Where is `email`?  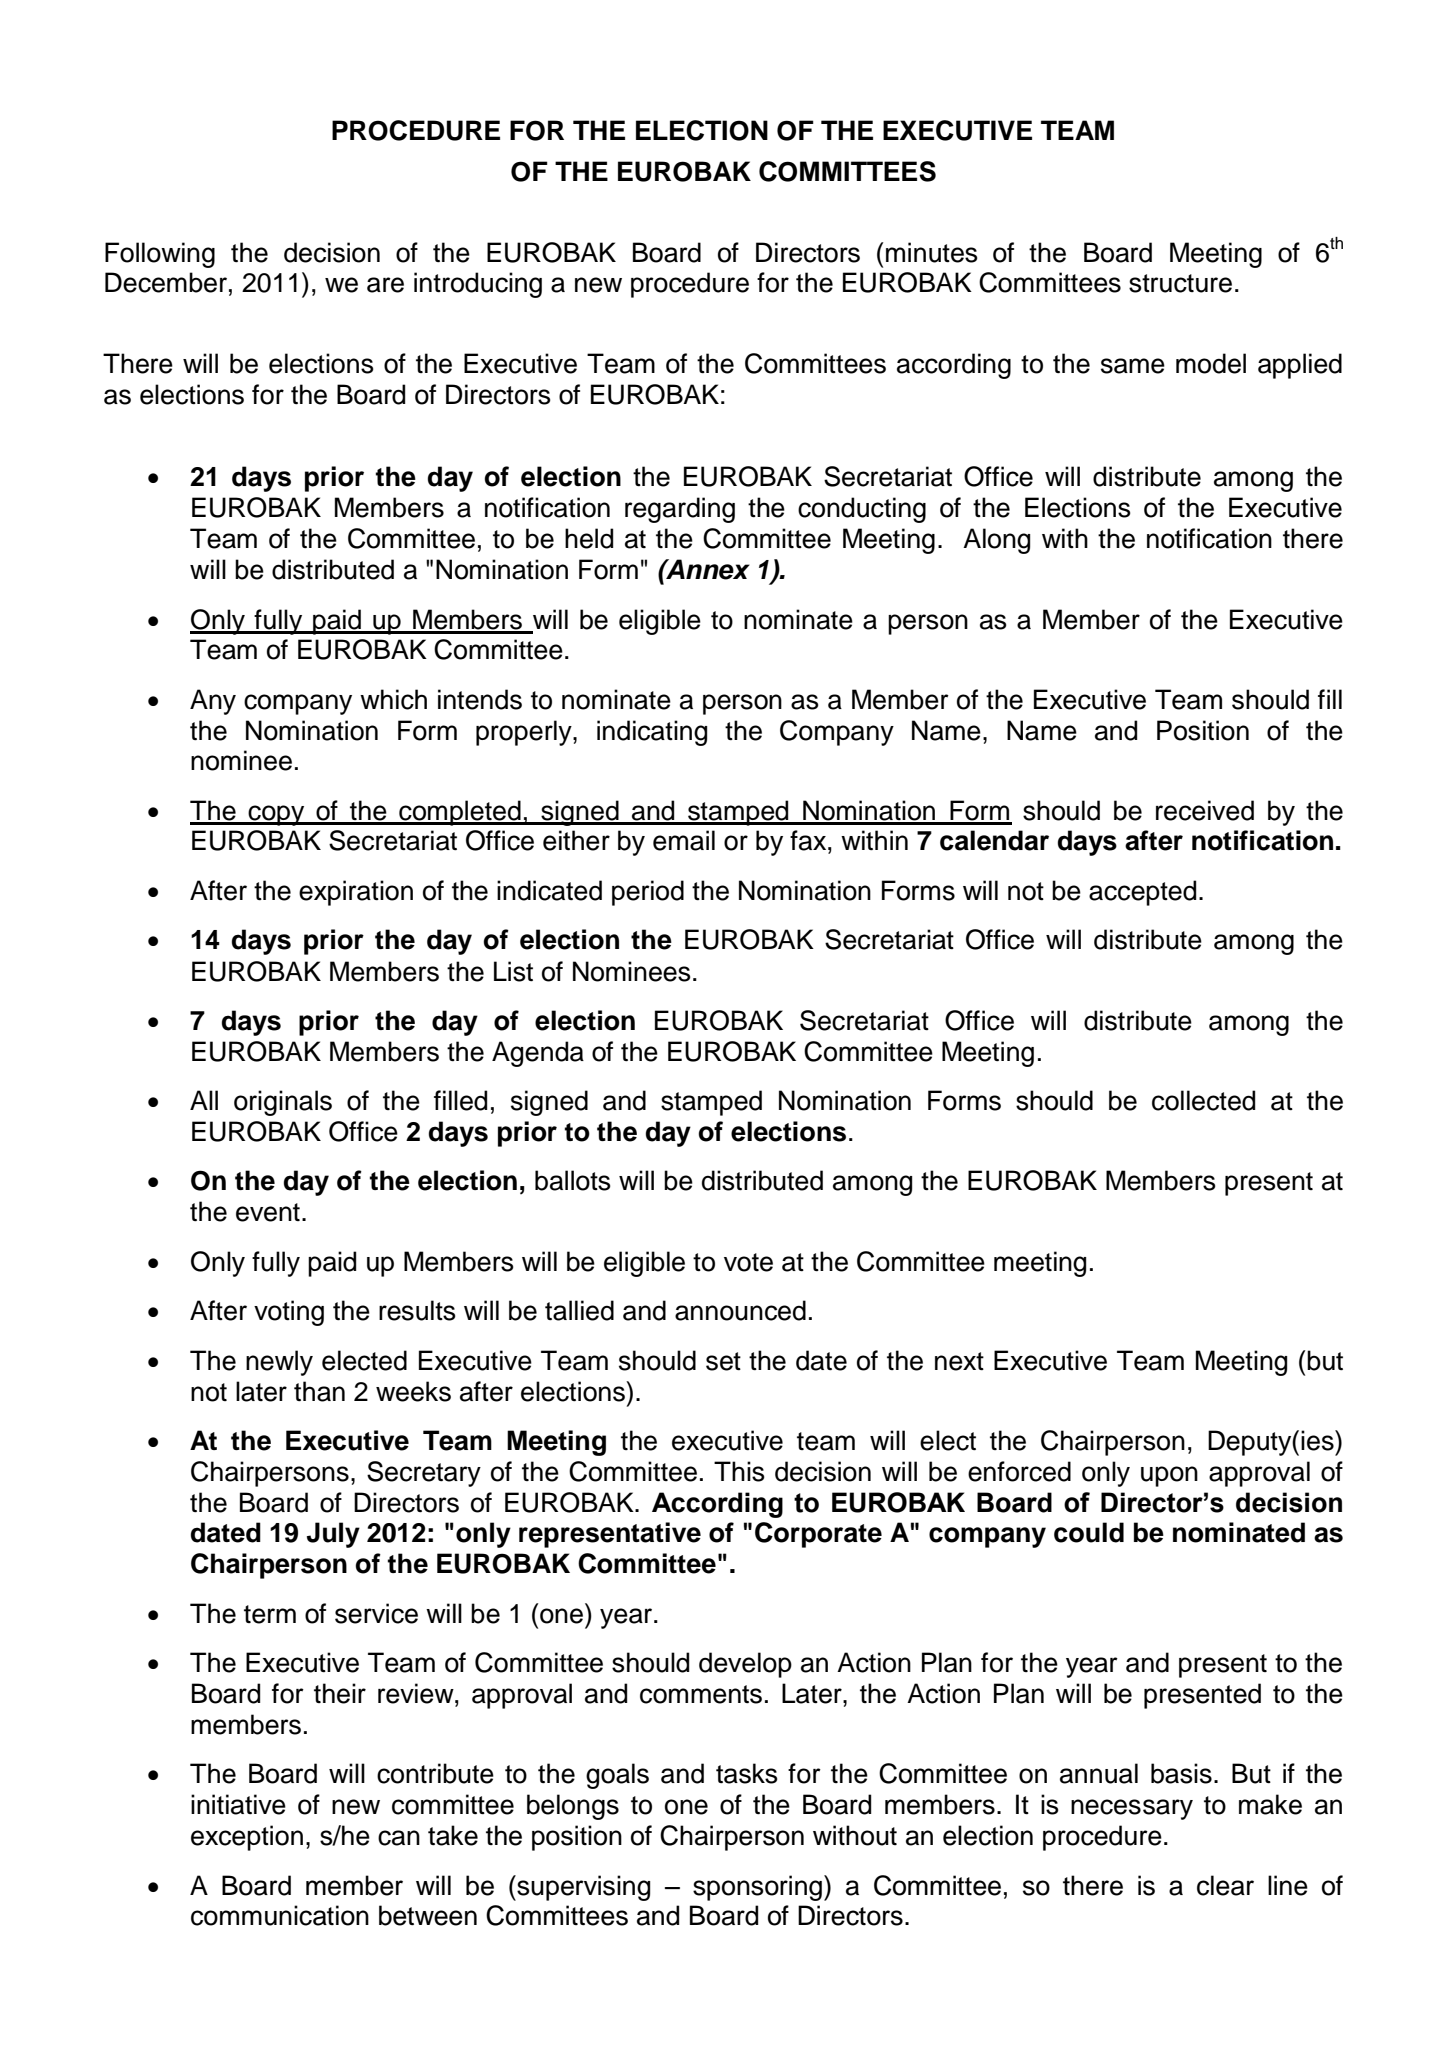 email is located at coordinates (684, 840).
